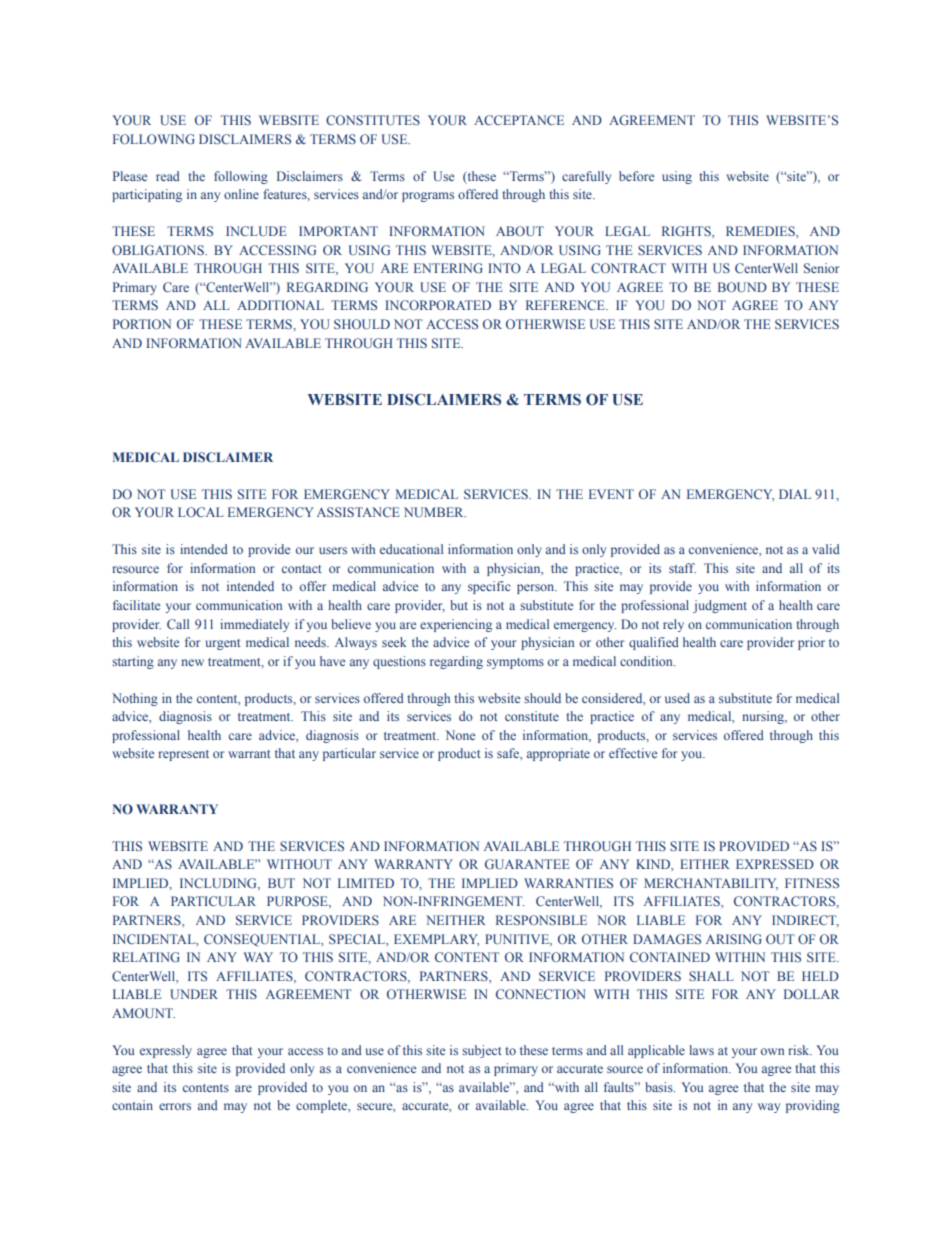  What do you see at coordinates (636, 176) in the screenshot?
I see `before` at bounding box center [636, 176].
